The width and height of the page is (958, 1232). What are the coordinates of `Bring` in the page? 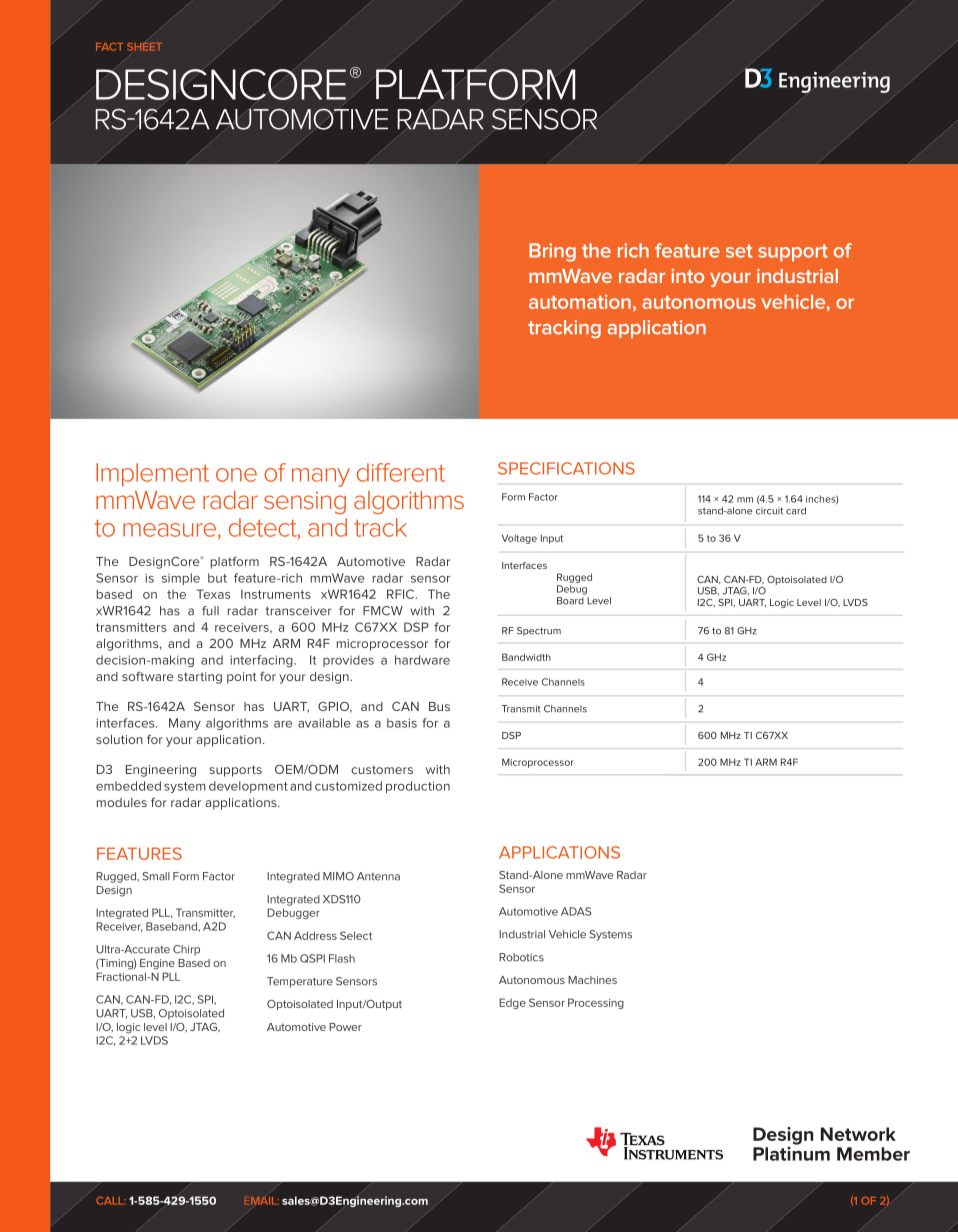 It's located at (552, 252).
